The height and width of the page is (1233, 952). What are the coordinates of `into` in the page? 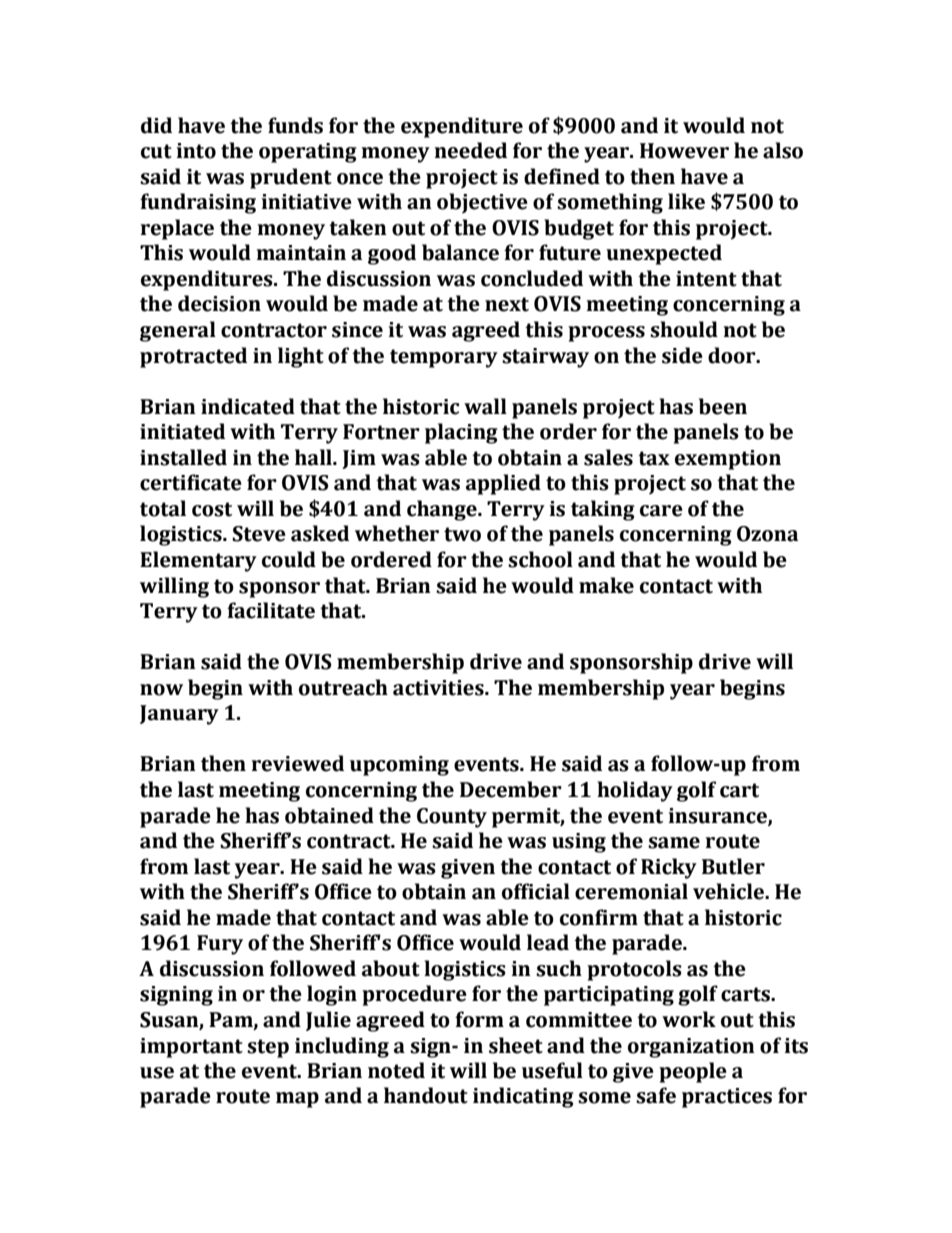 It's located at (196, 151).
